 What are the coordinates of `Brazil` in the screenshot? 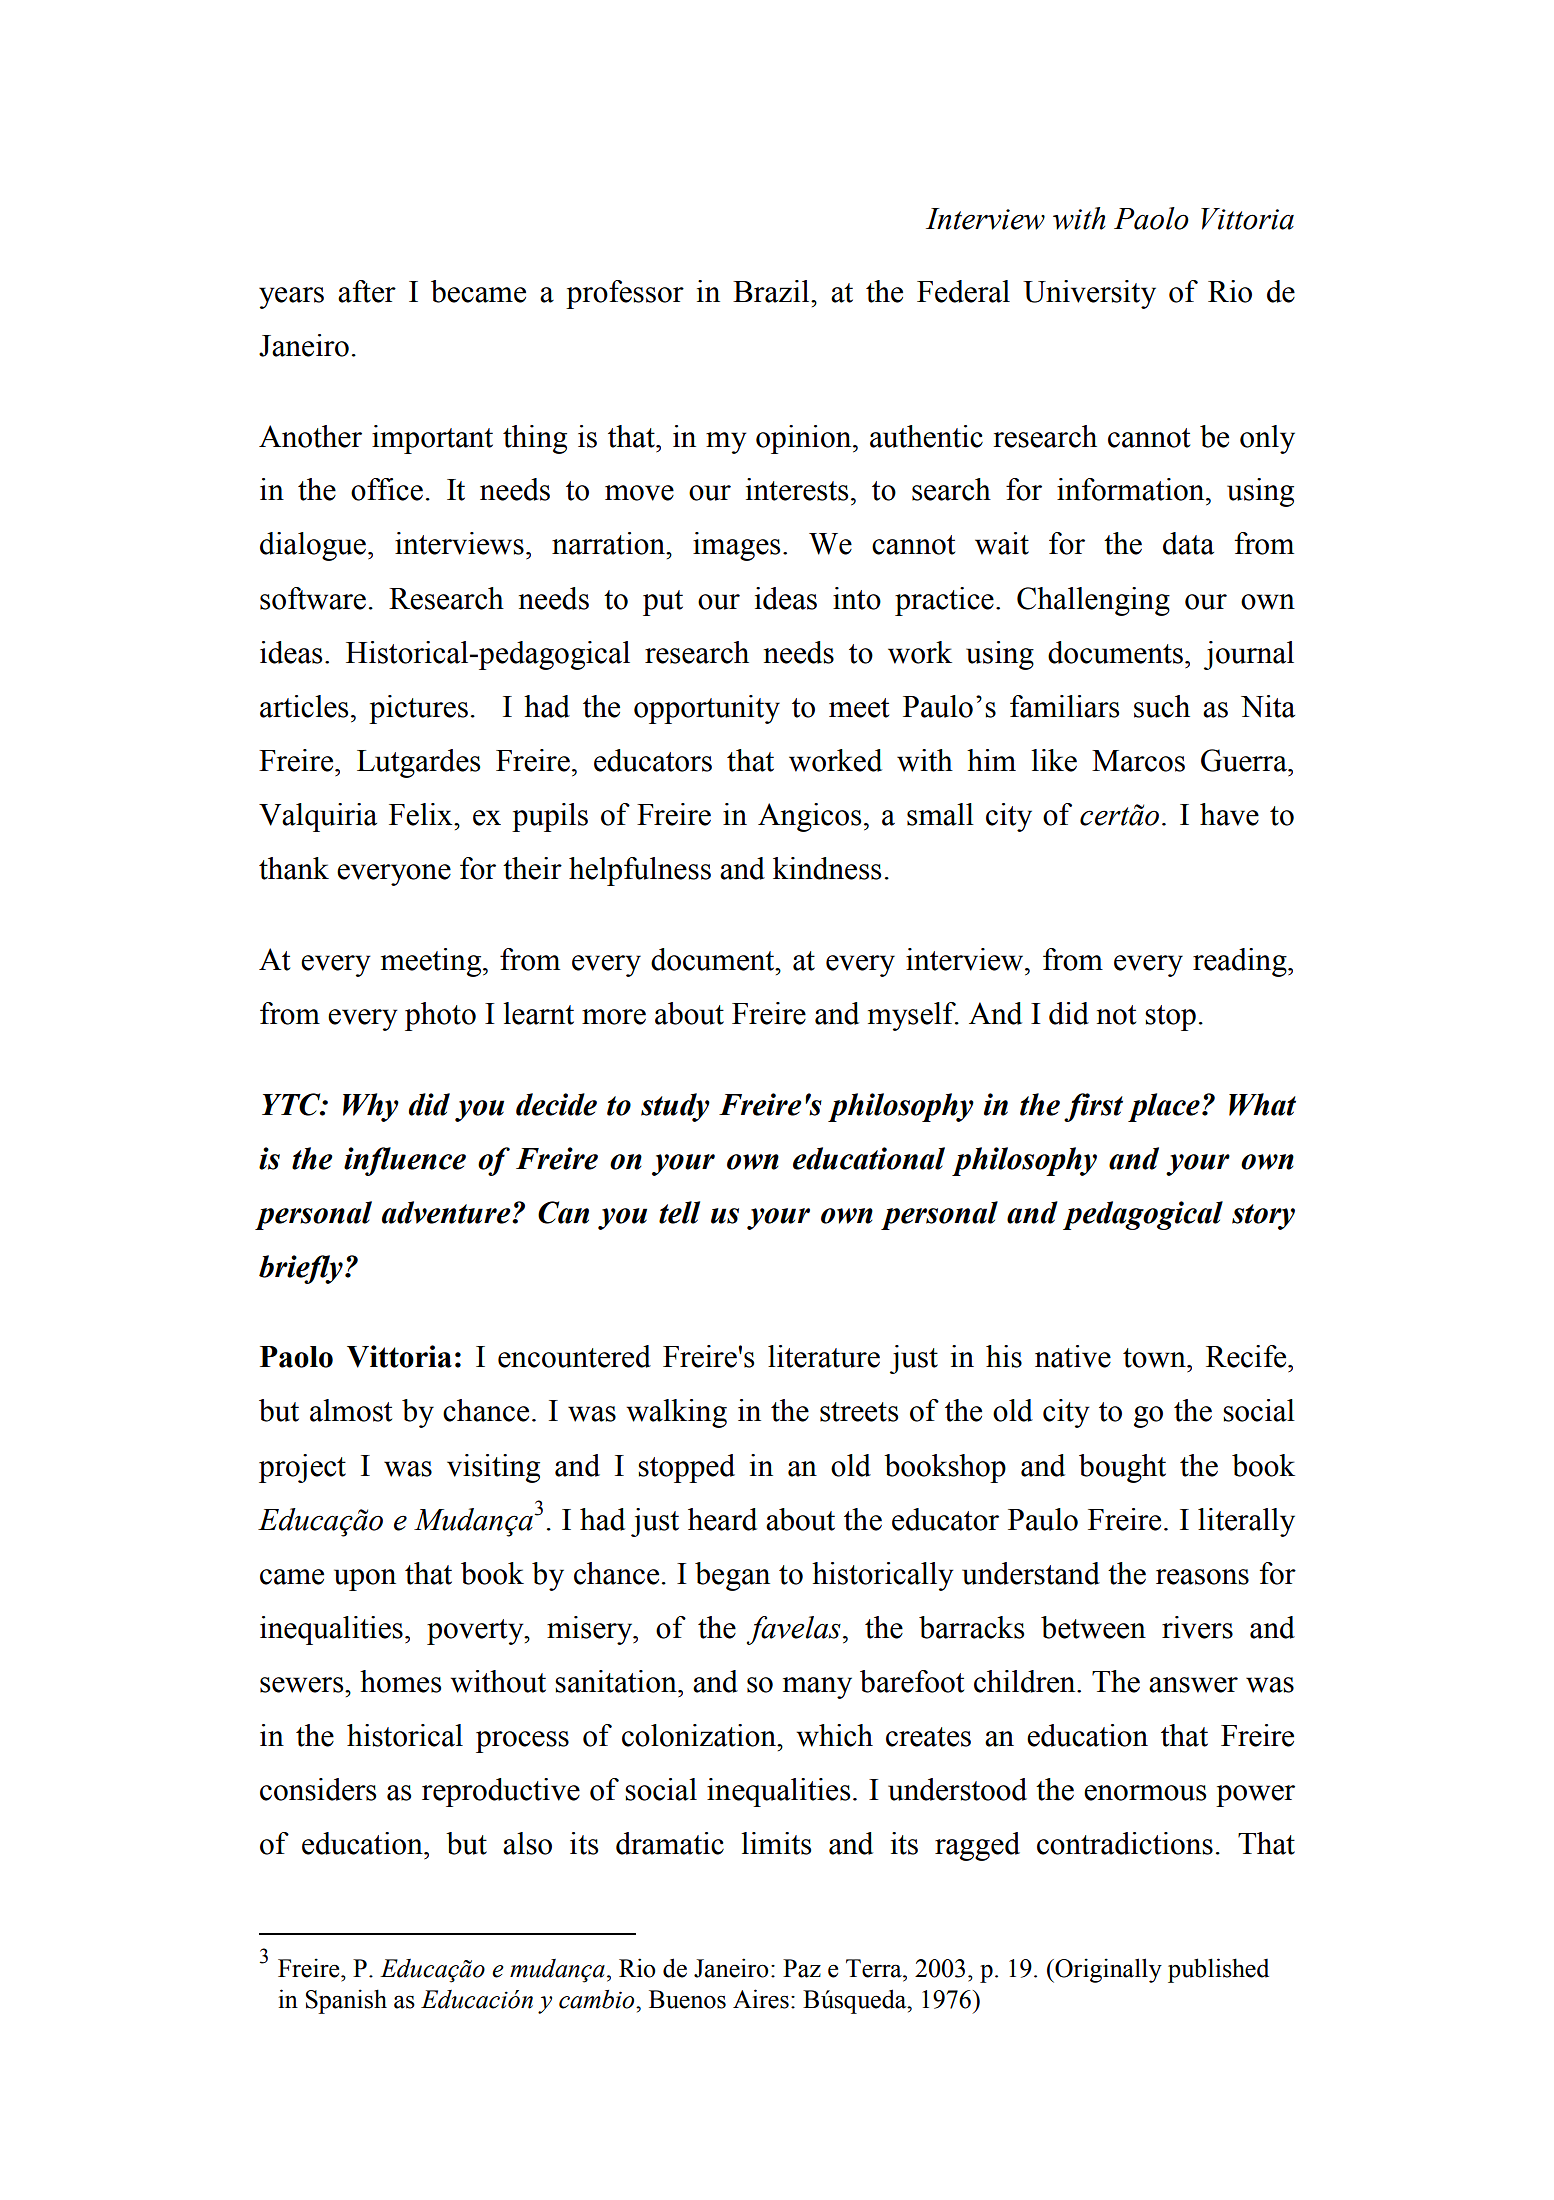 It's located at (772, 291).
